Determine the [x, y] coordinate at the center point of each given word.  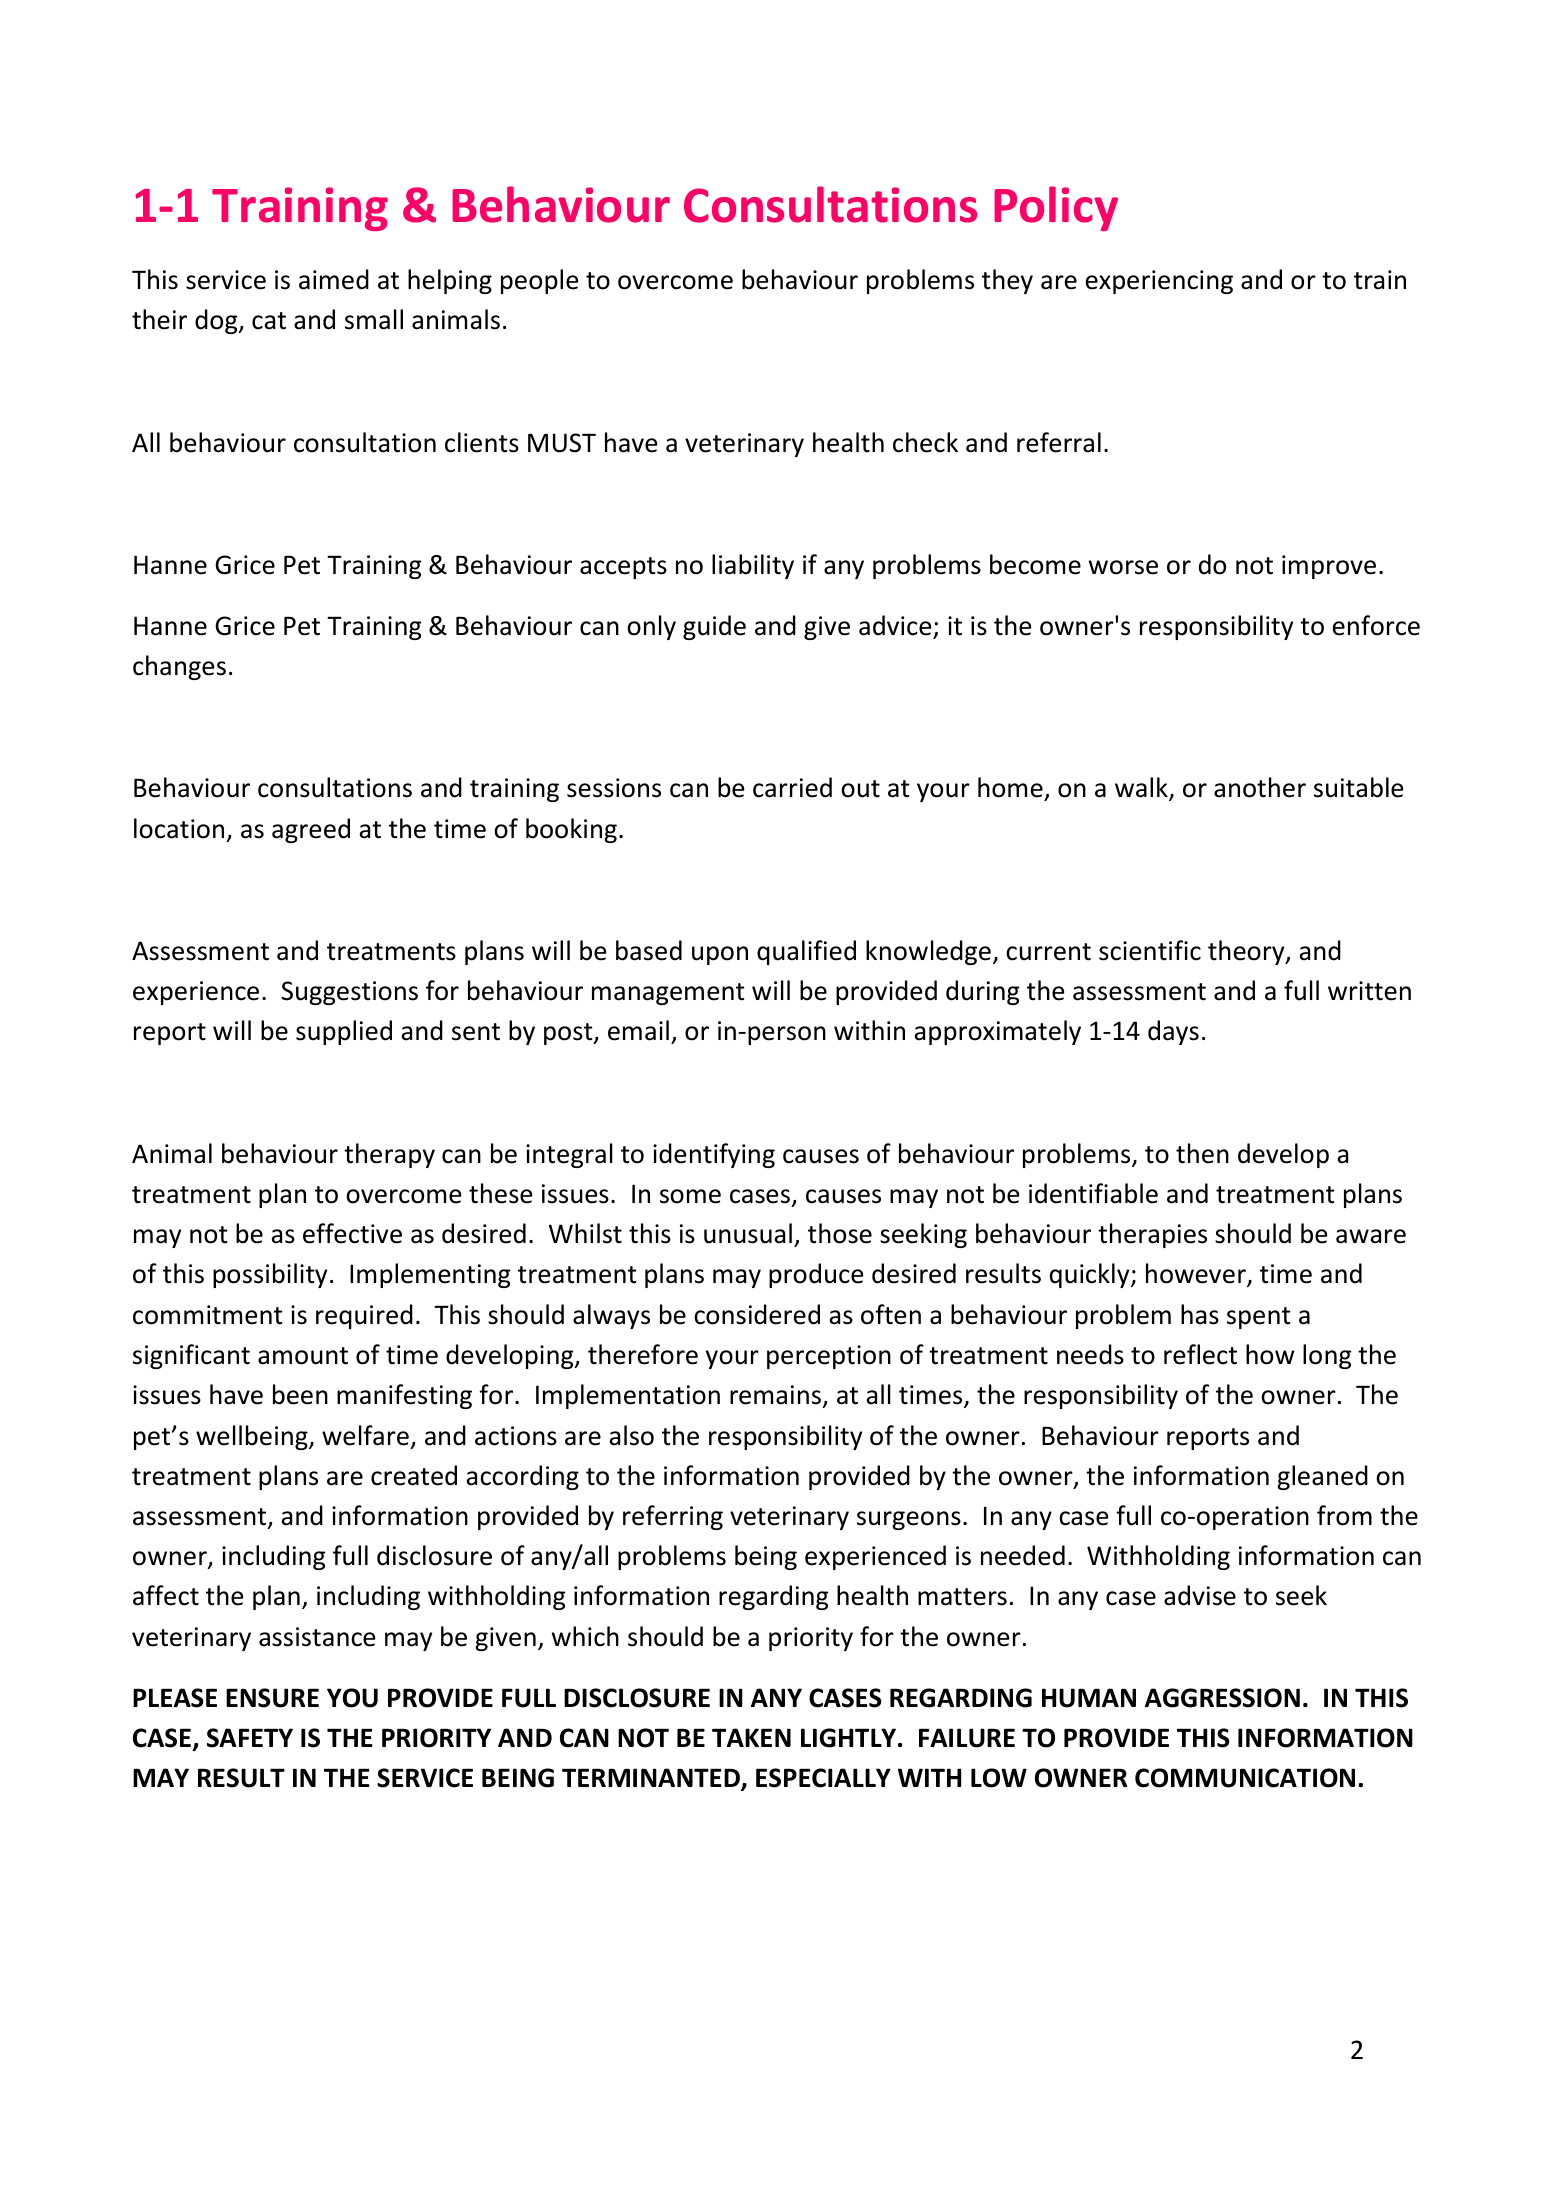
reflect [1200, 1354]
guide [714, 627]
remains [775, 1395]
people [540, 281]
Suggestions [349, 993]
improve [1329, 567]
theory [1247, 952]
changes [179, 667]
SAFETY [250, 1738]
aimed [334, 279]
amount [303, 1356]
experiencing [1159, 282]
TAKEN [751, 1737]
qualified [806, 952]
